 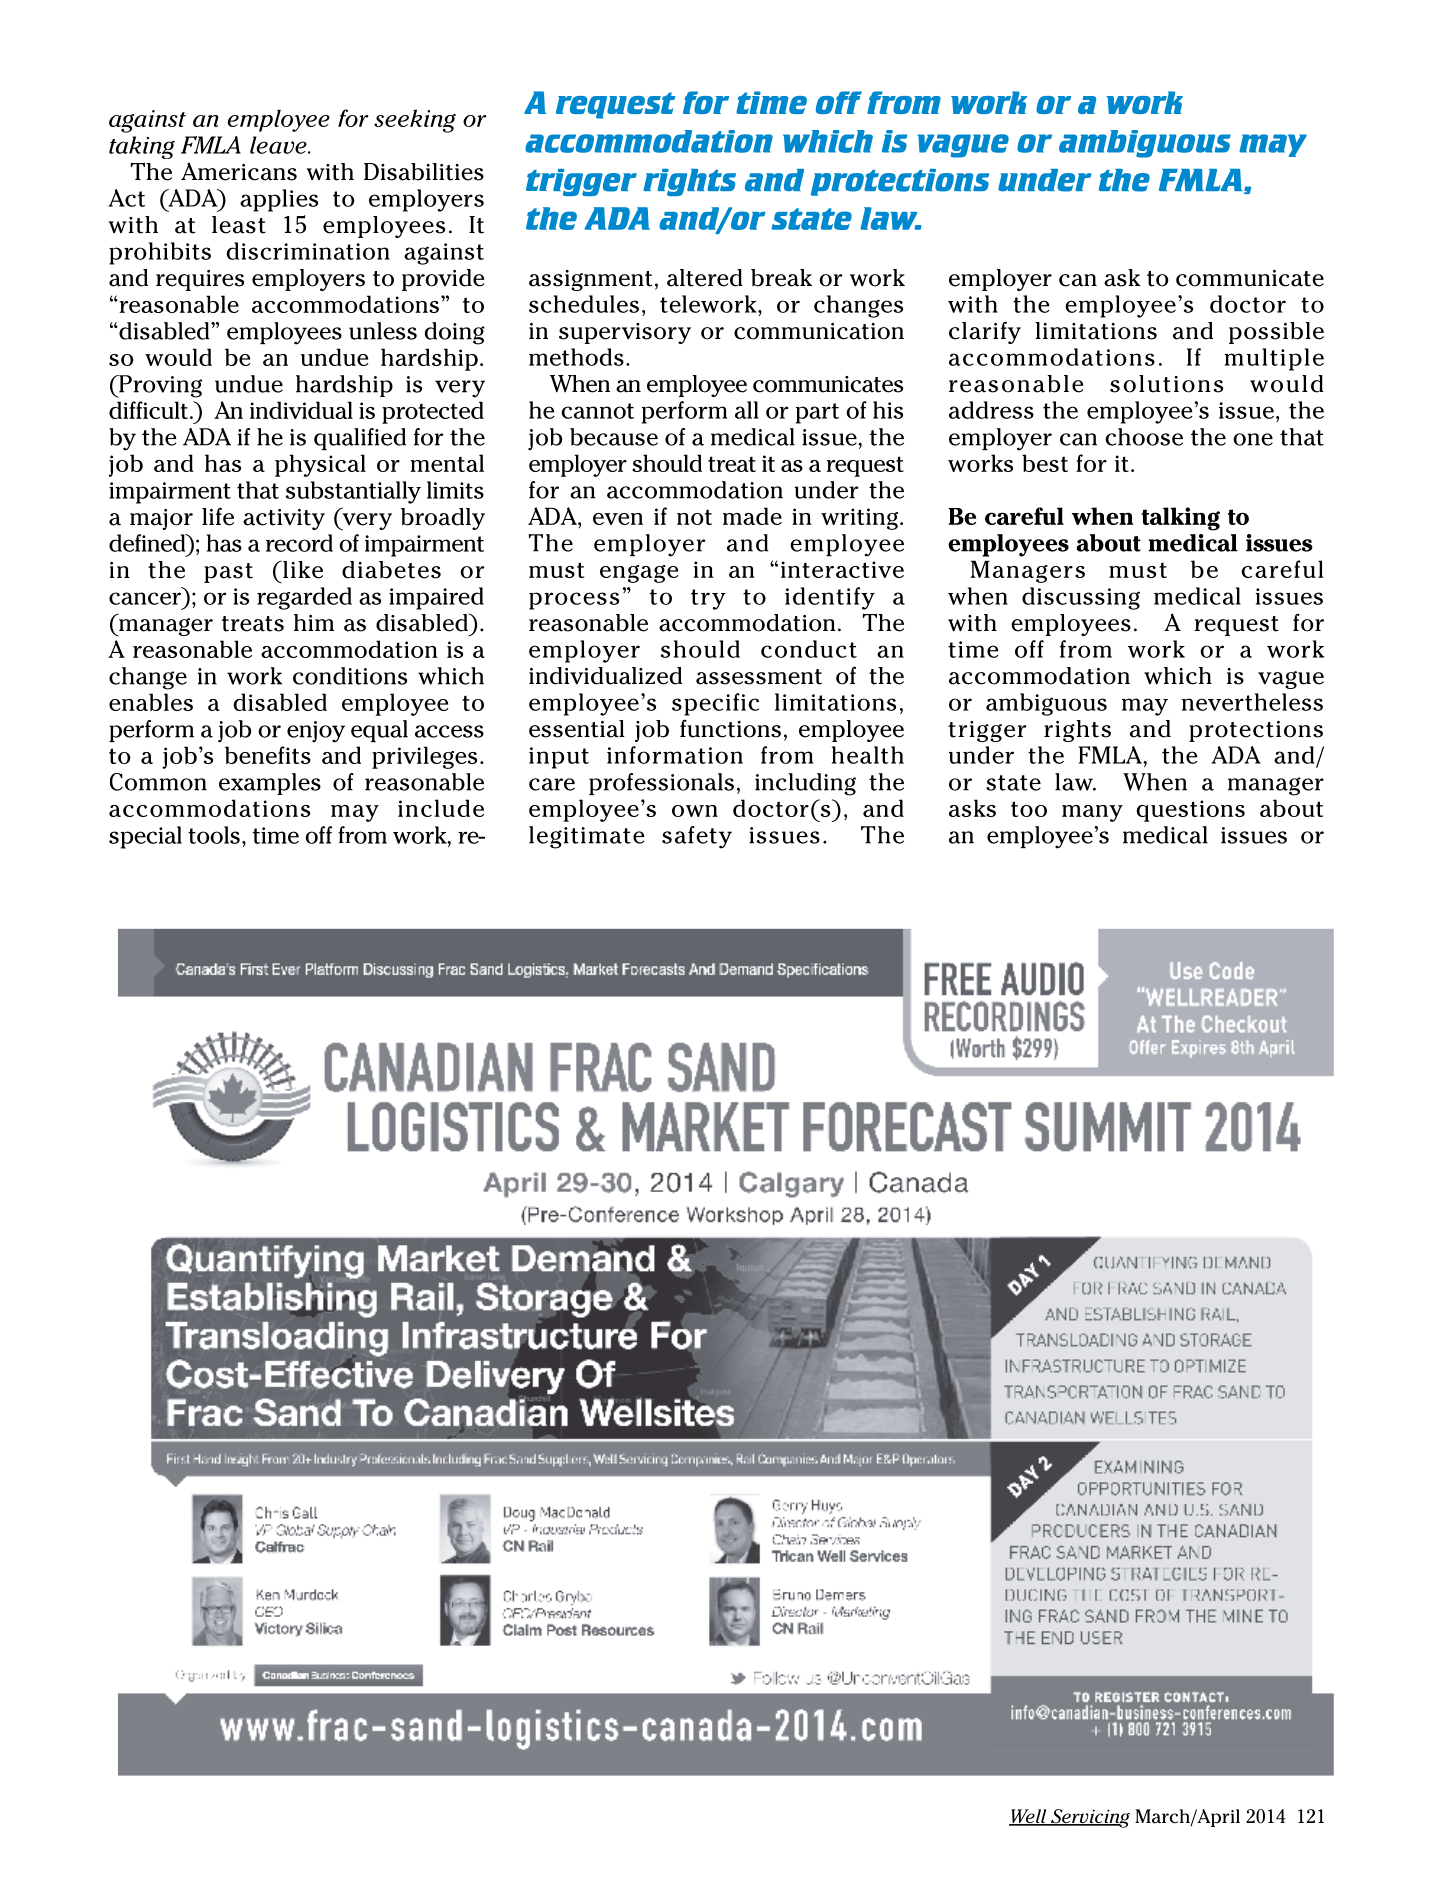 I want to click on safety, so click(x=697, y=837).
